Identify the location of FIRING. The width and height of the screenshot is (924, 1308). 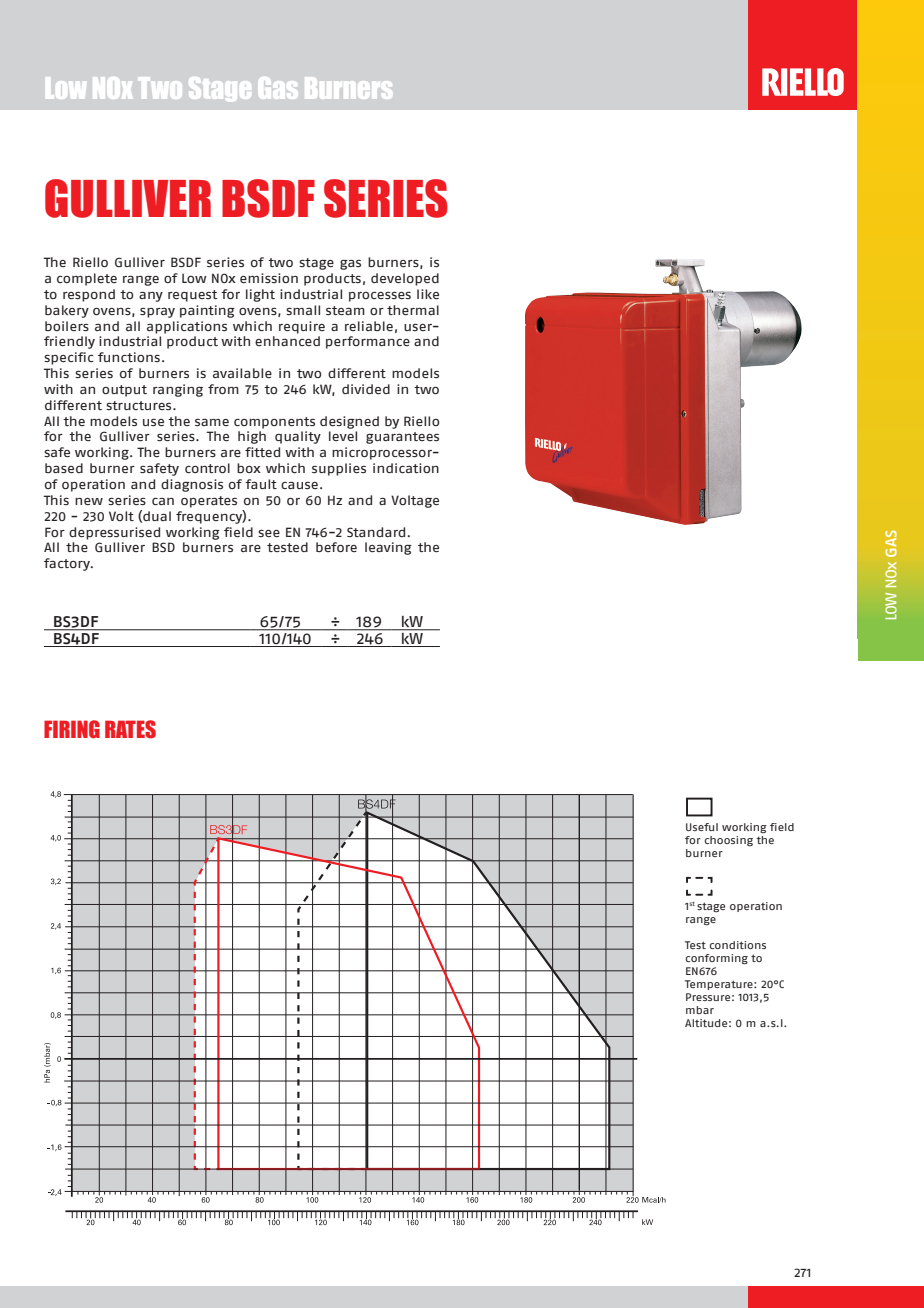
(72, 729).
